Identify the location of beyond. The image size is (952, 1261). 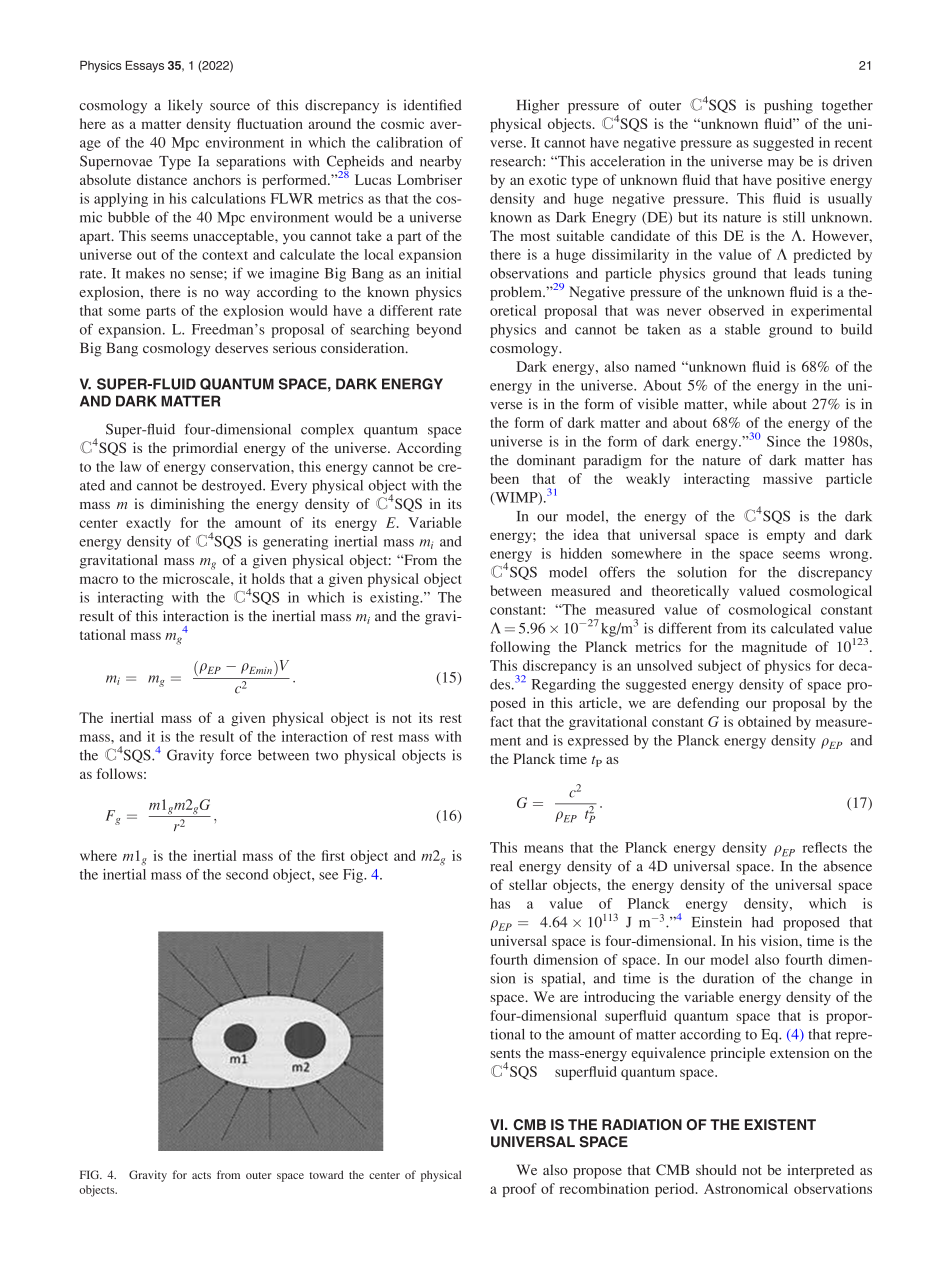
(439, 331).
